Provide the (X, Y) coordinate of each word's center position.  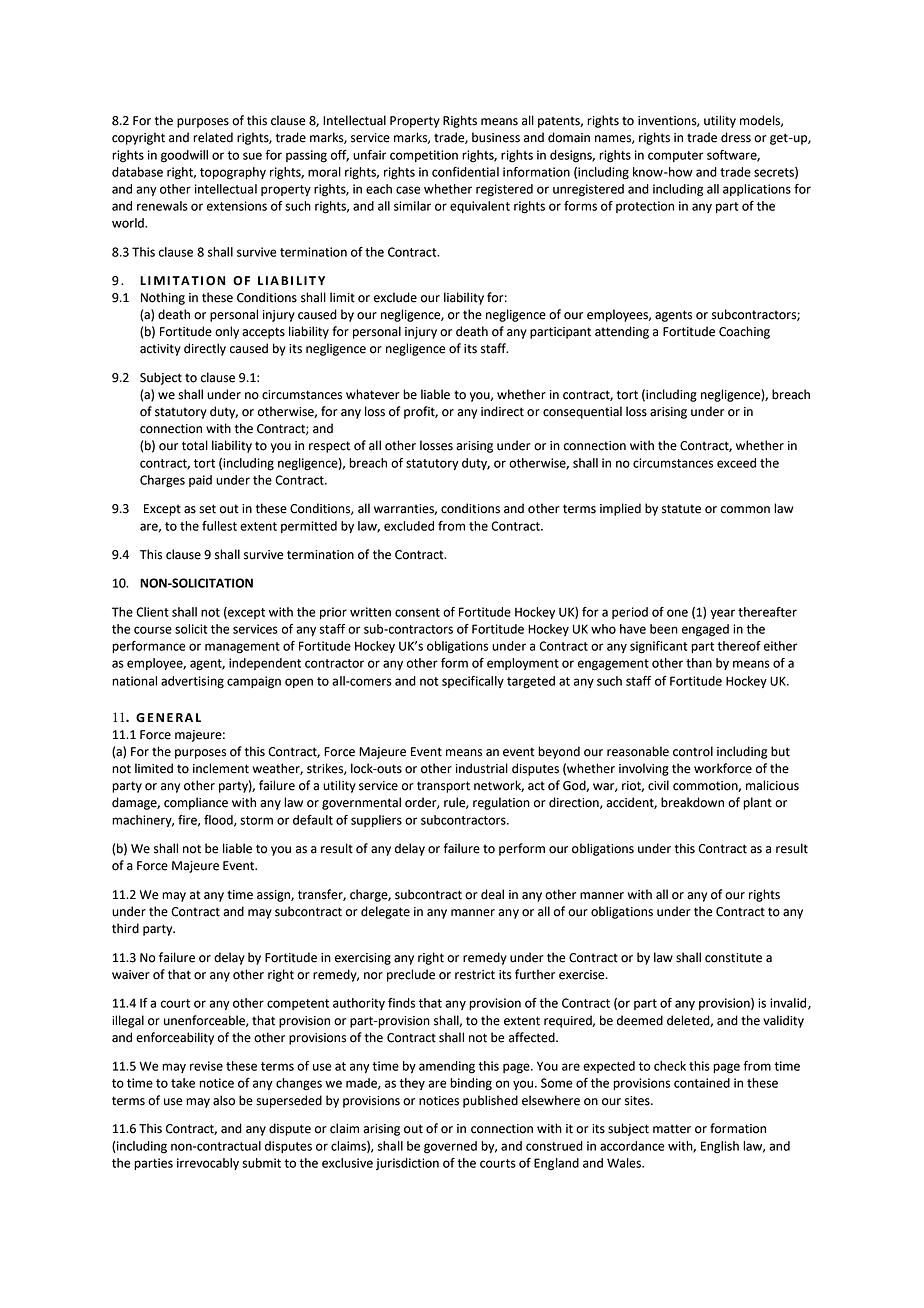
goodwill (184, 156)
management (242, 648)
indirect (502, 411)
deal (492, 894)
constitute (733, 958)
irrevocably (208, 1164)
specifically (473, 682)
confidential (465, 172)
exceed (736, 463)
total (195, 445)
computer (675, 156)
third (125, 928)
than (699, 663)
